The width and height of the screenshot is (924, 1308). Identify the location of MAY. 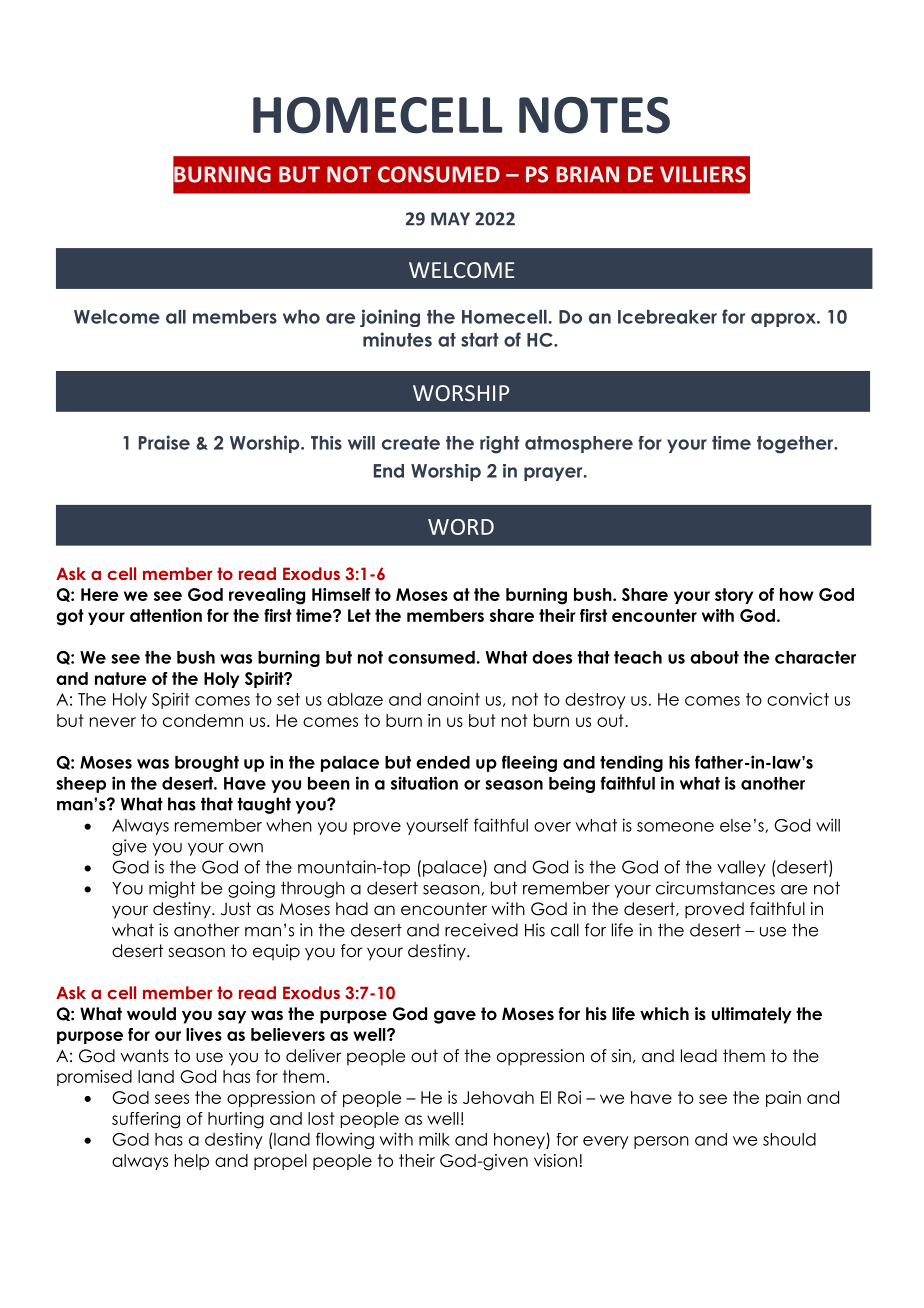
(450, 219).
